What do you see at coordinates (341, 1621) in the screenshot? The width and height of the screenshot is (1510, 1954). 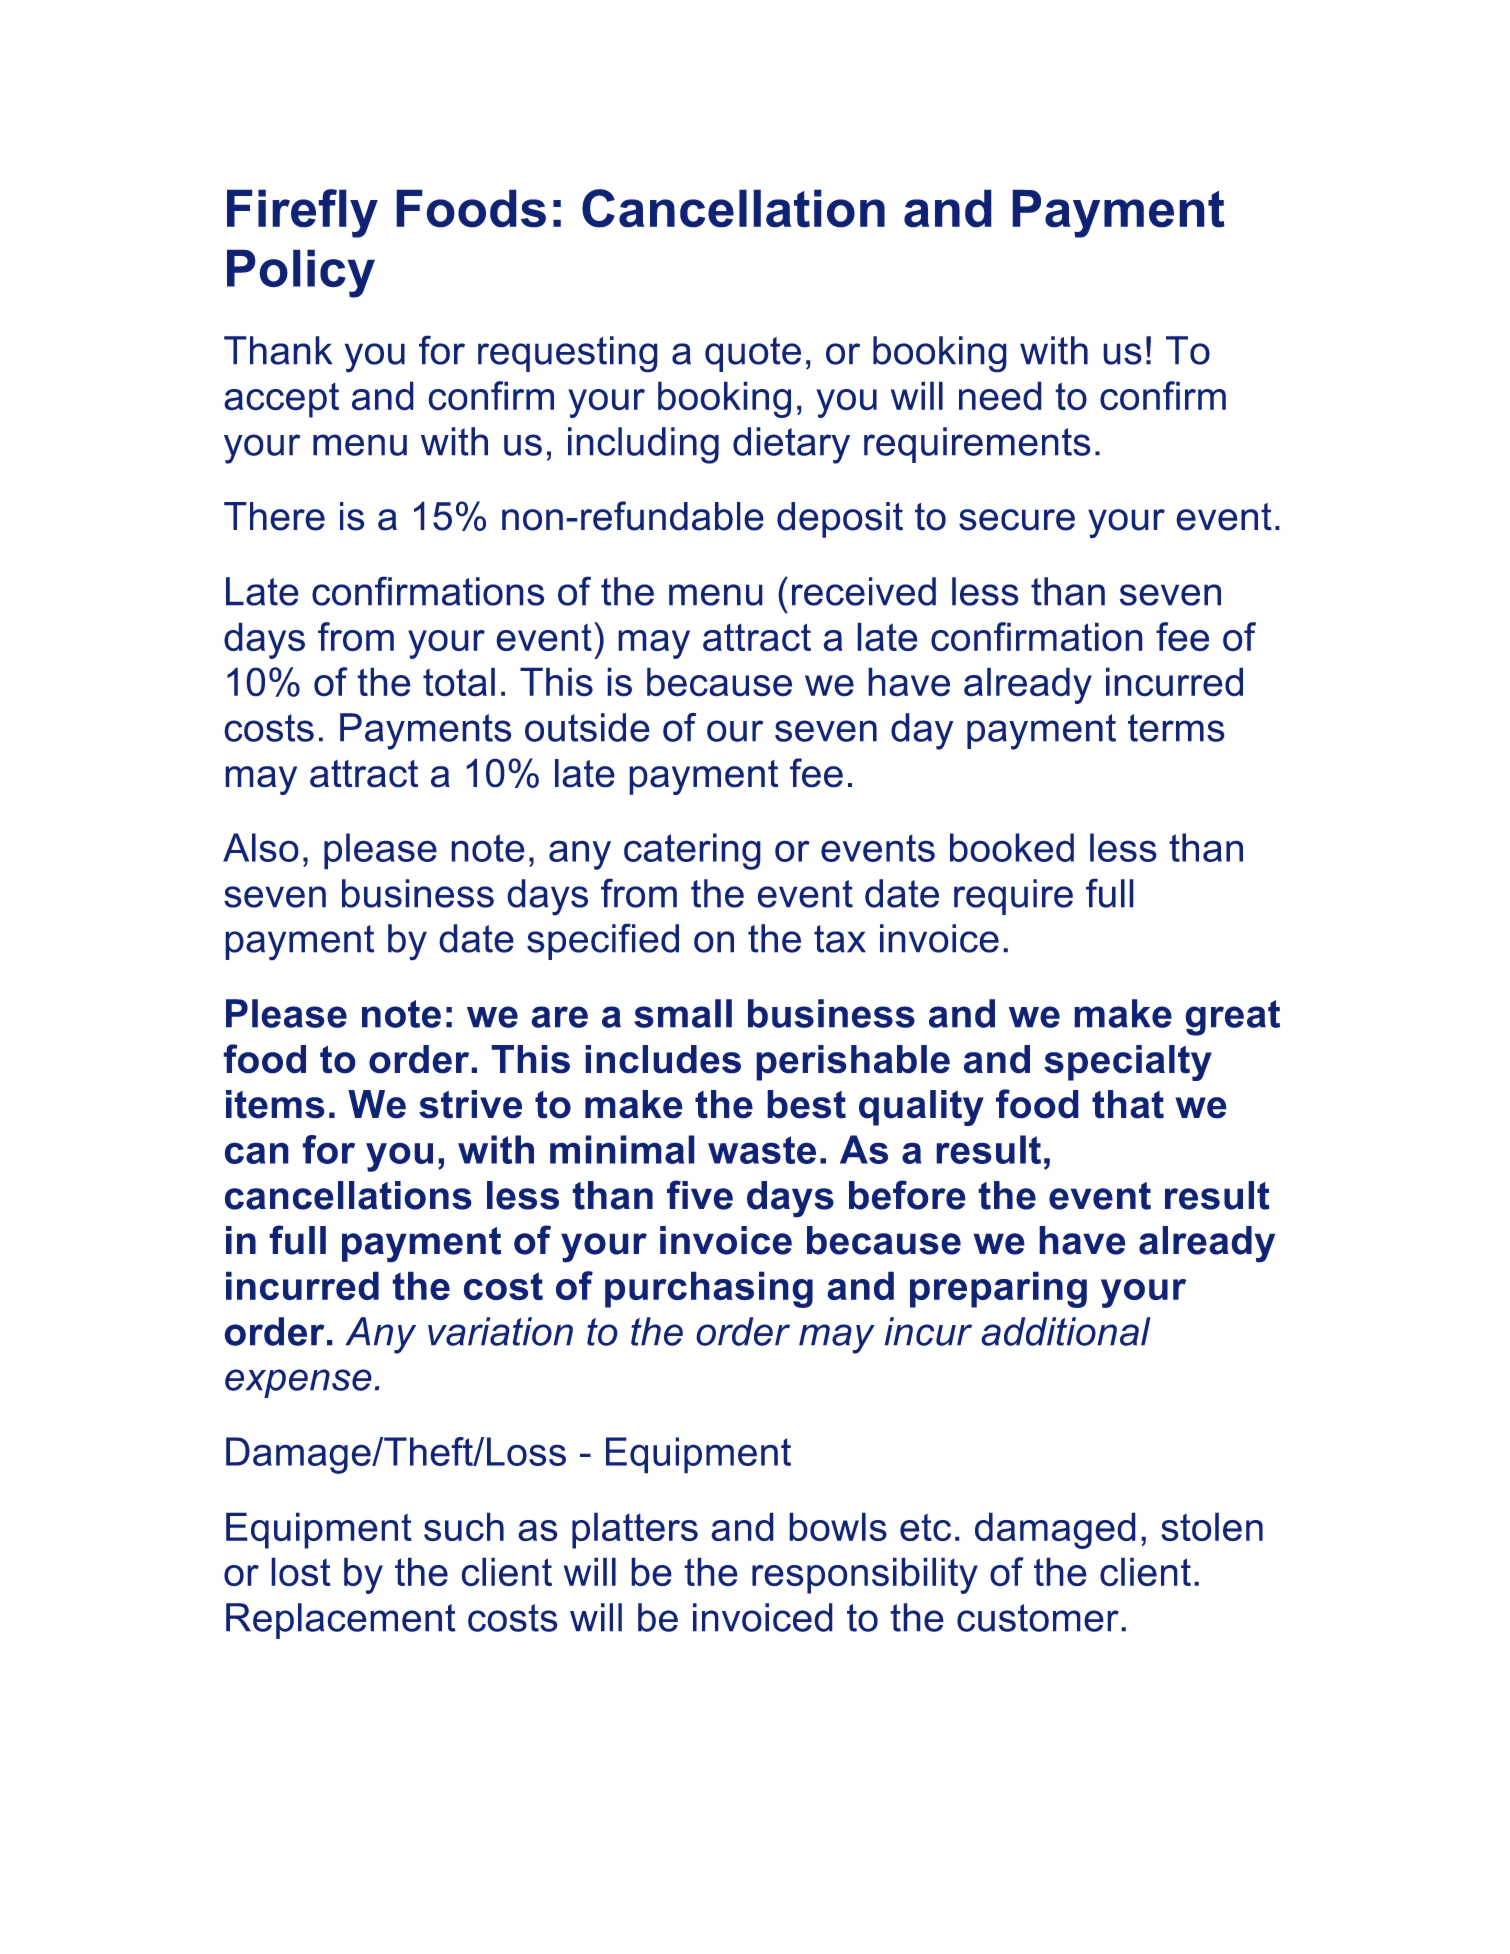 I see `Replacement` at bounding box center [341, 1621].
